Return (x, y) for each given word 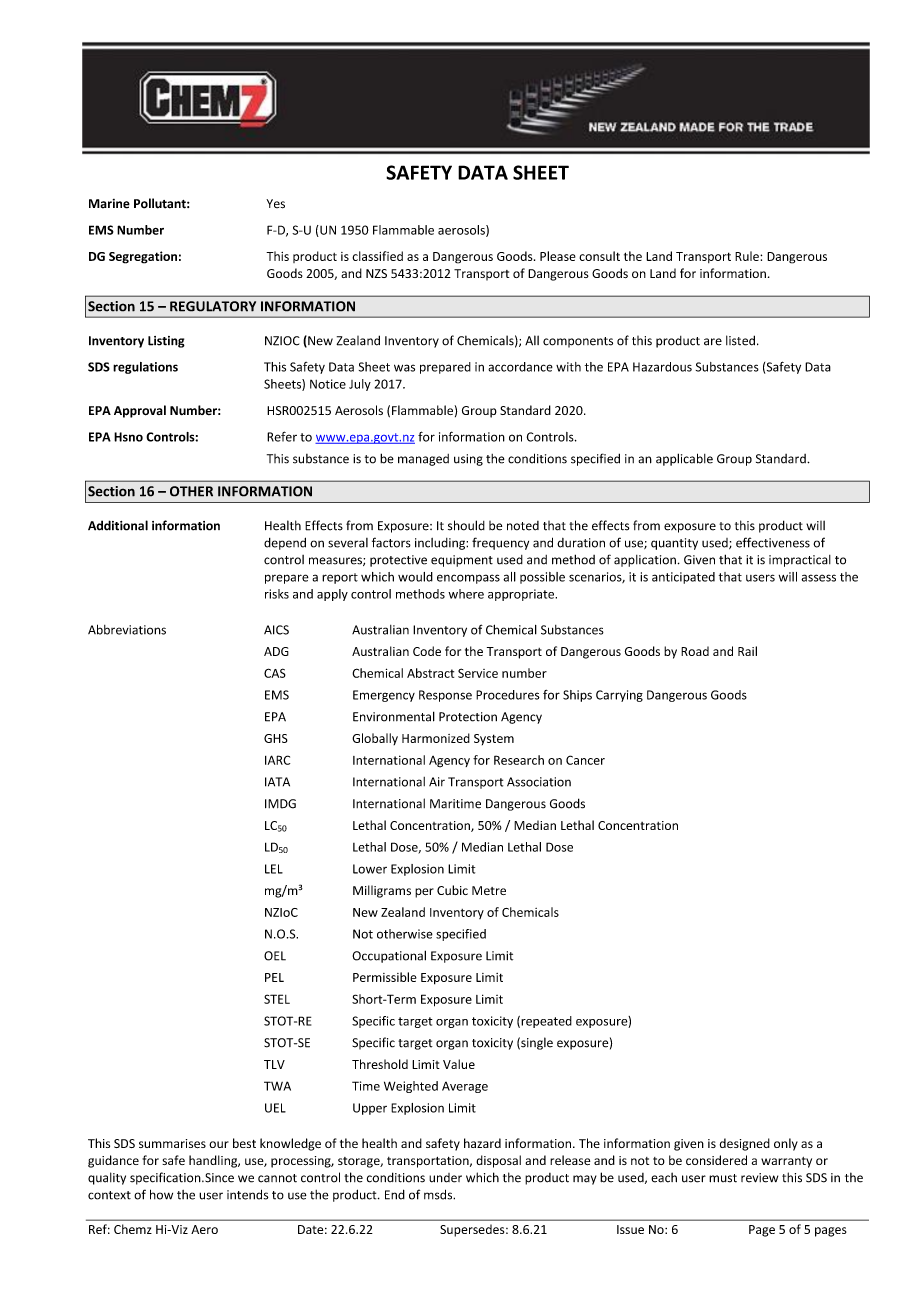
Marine (109, 204)
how (161, 1194)
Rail (747, 651)
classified (377, 256)
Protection (468, 717)
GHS (276, 738)
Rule (748, 256)
